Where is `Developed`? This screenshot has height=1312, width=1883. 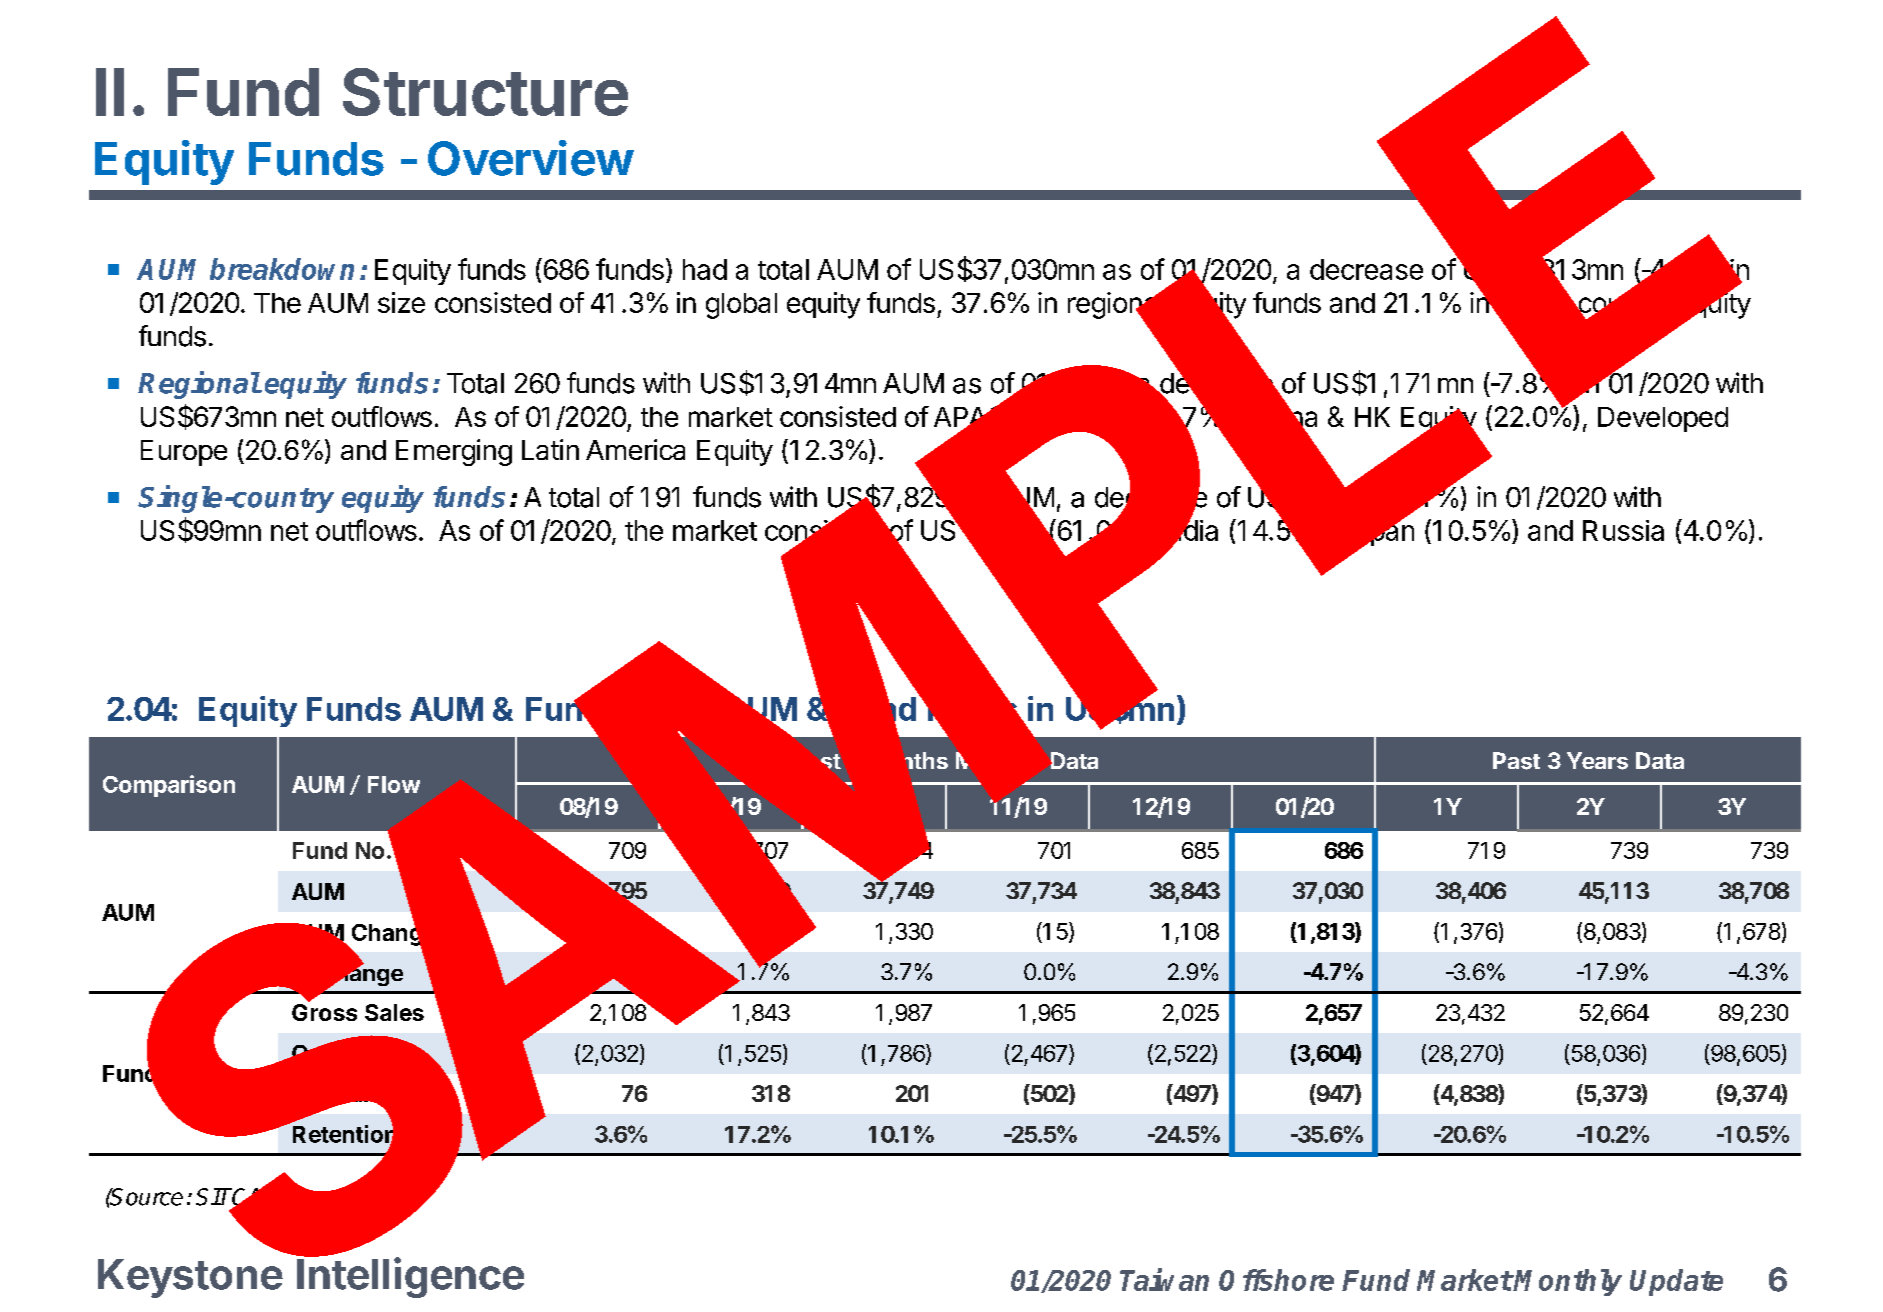 Developed is located at coordinates (1663, 419).
